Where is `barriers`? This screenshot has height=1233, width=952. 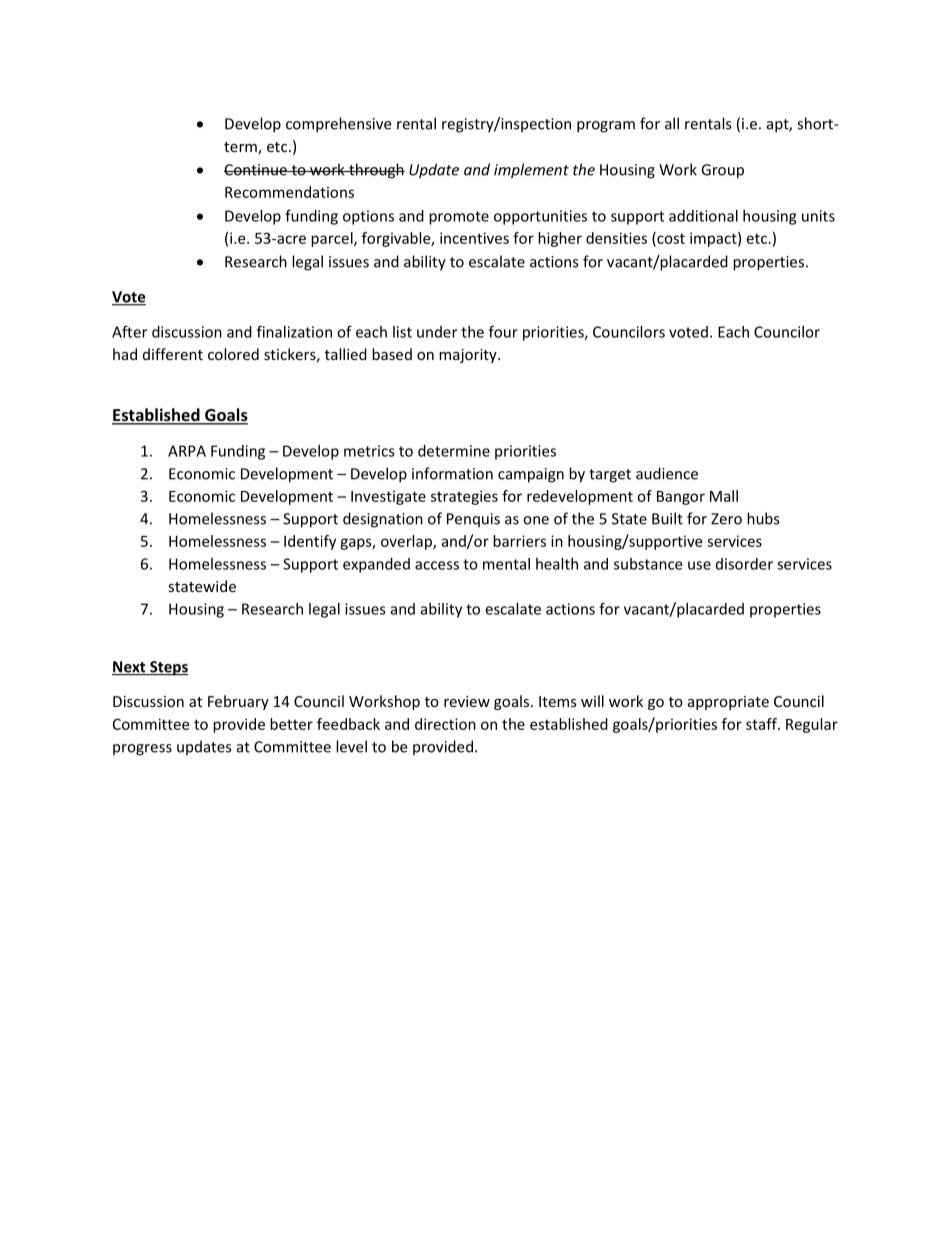
barriers is located at coordinates (519, 541).
